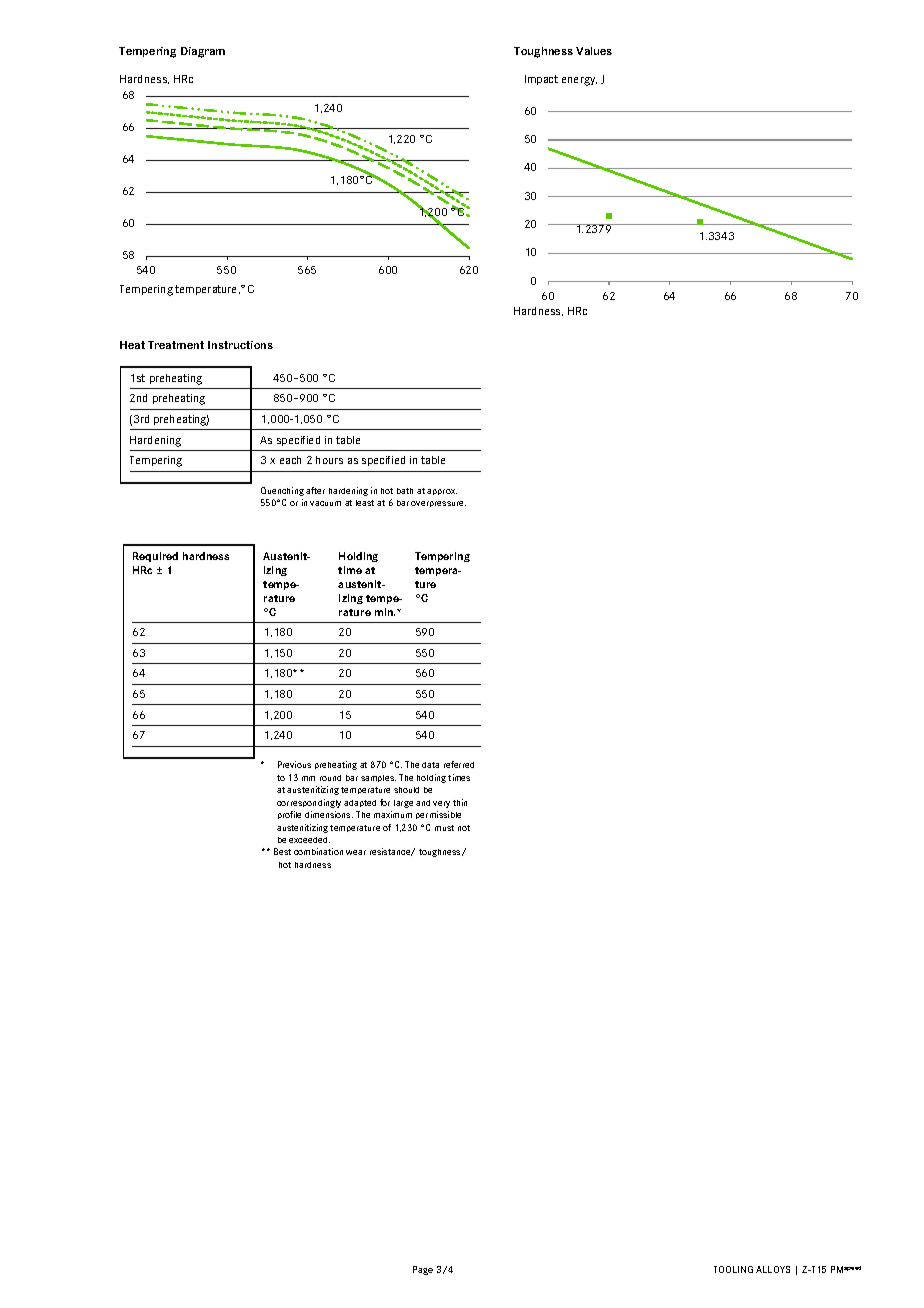 The width and height of the screenshot is (924, 1308). I want to click on Values, so click(594, 51).
